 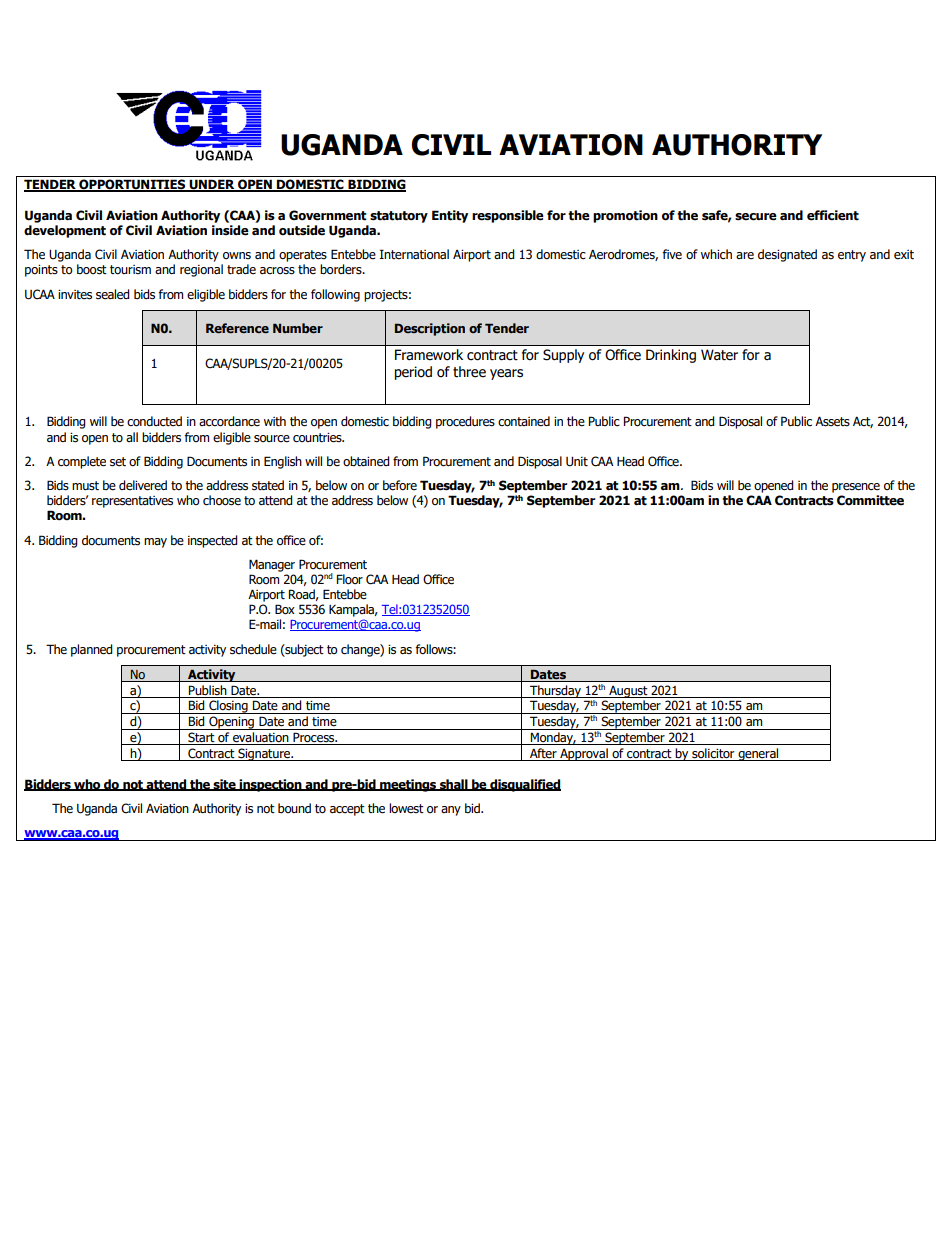 What do you see at coordinates (92, 650) in the page?
I see `planned` at bounding box center [92, 650].
